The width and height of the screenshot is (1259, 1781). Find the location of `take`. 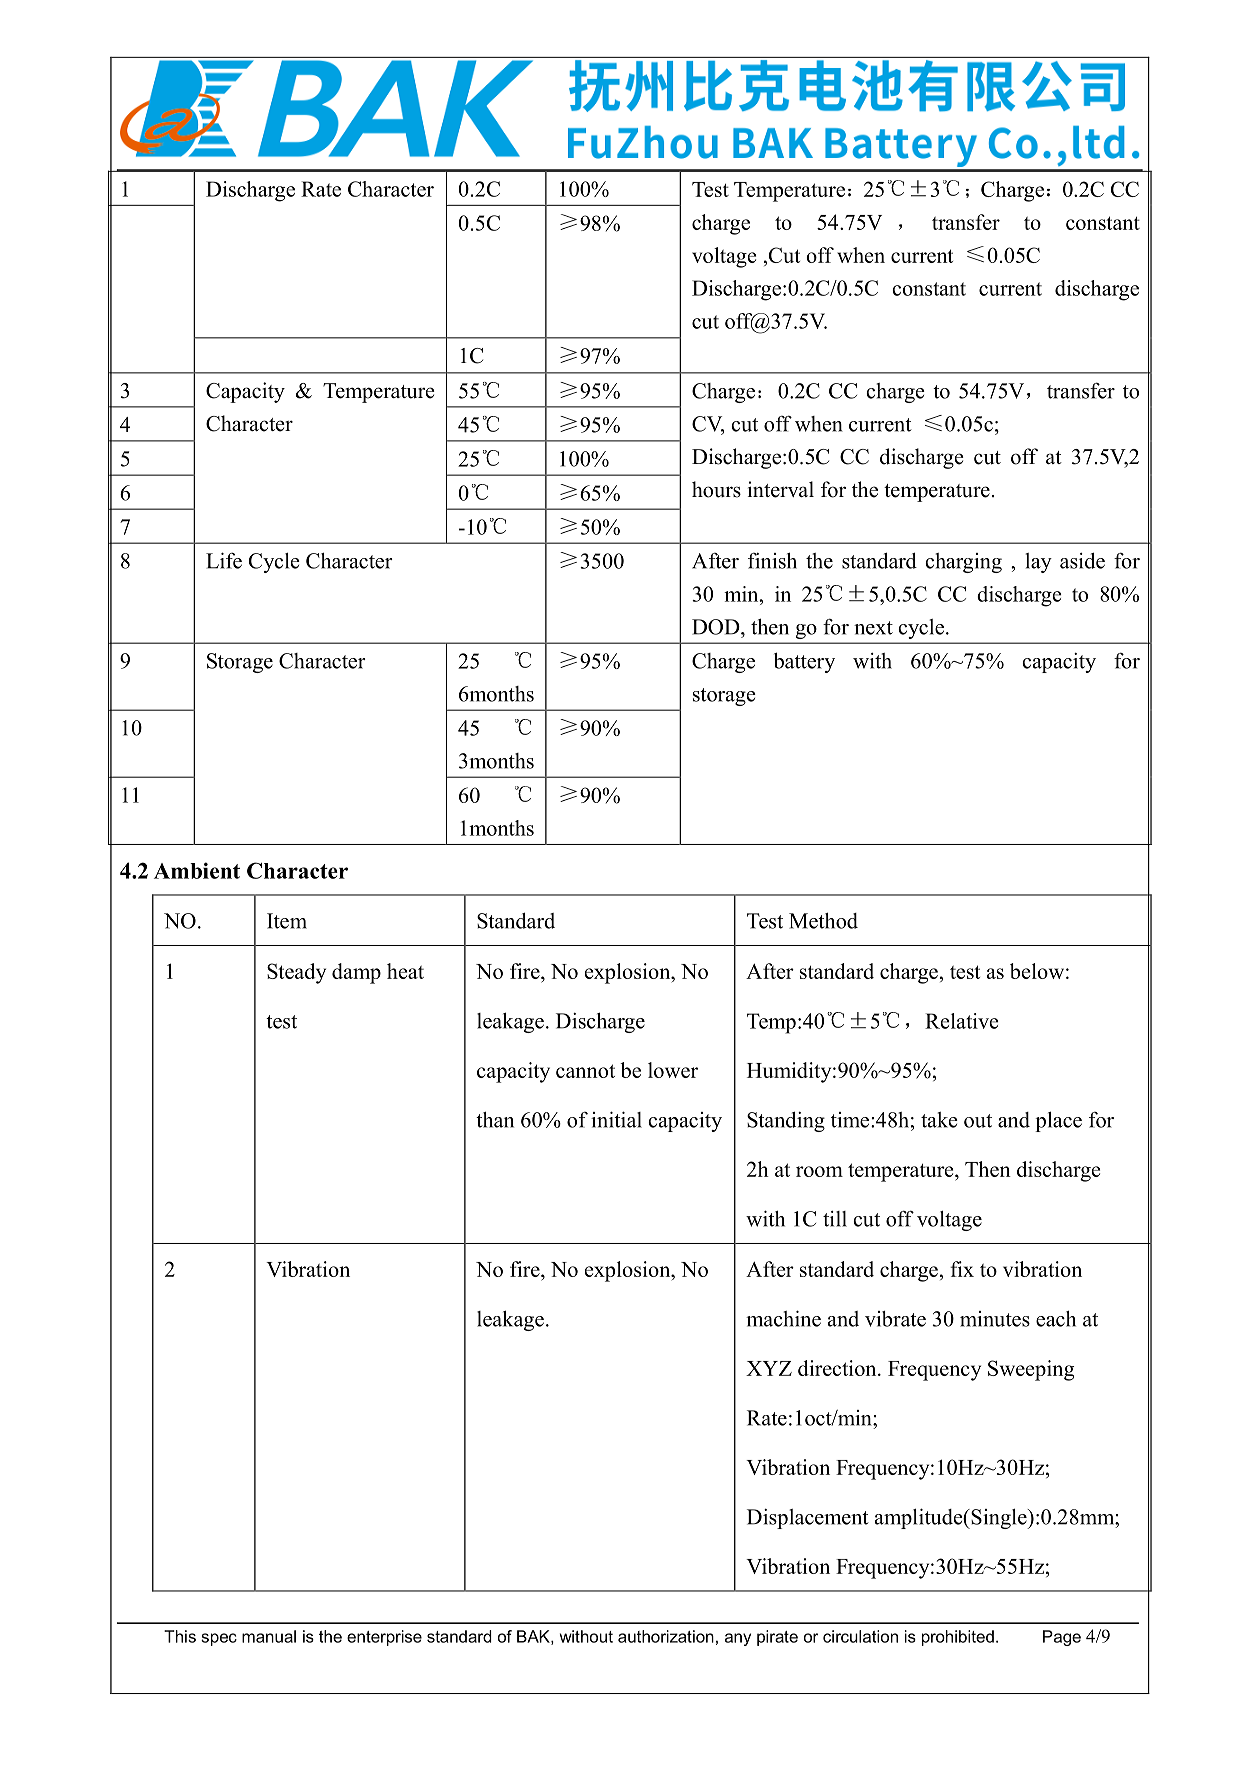

take is located at coordinates (939, 1120).
